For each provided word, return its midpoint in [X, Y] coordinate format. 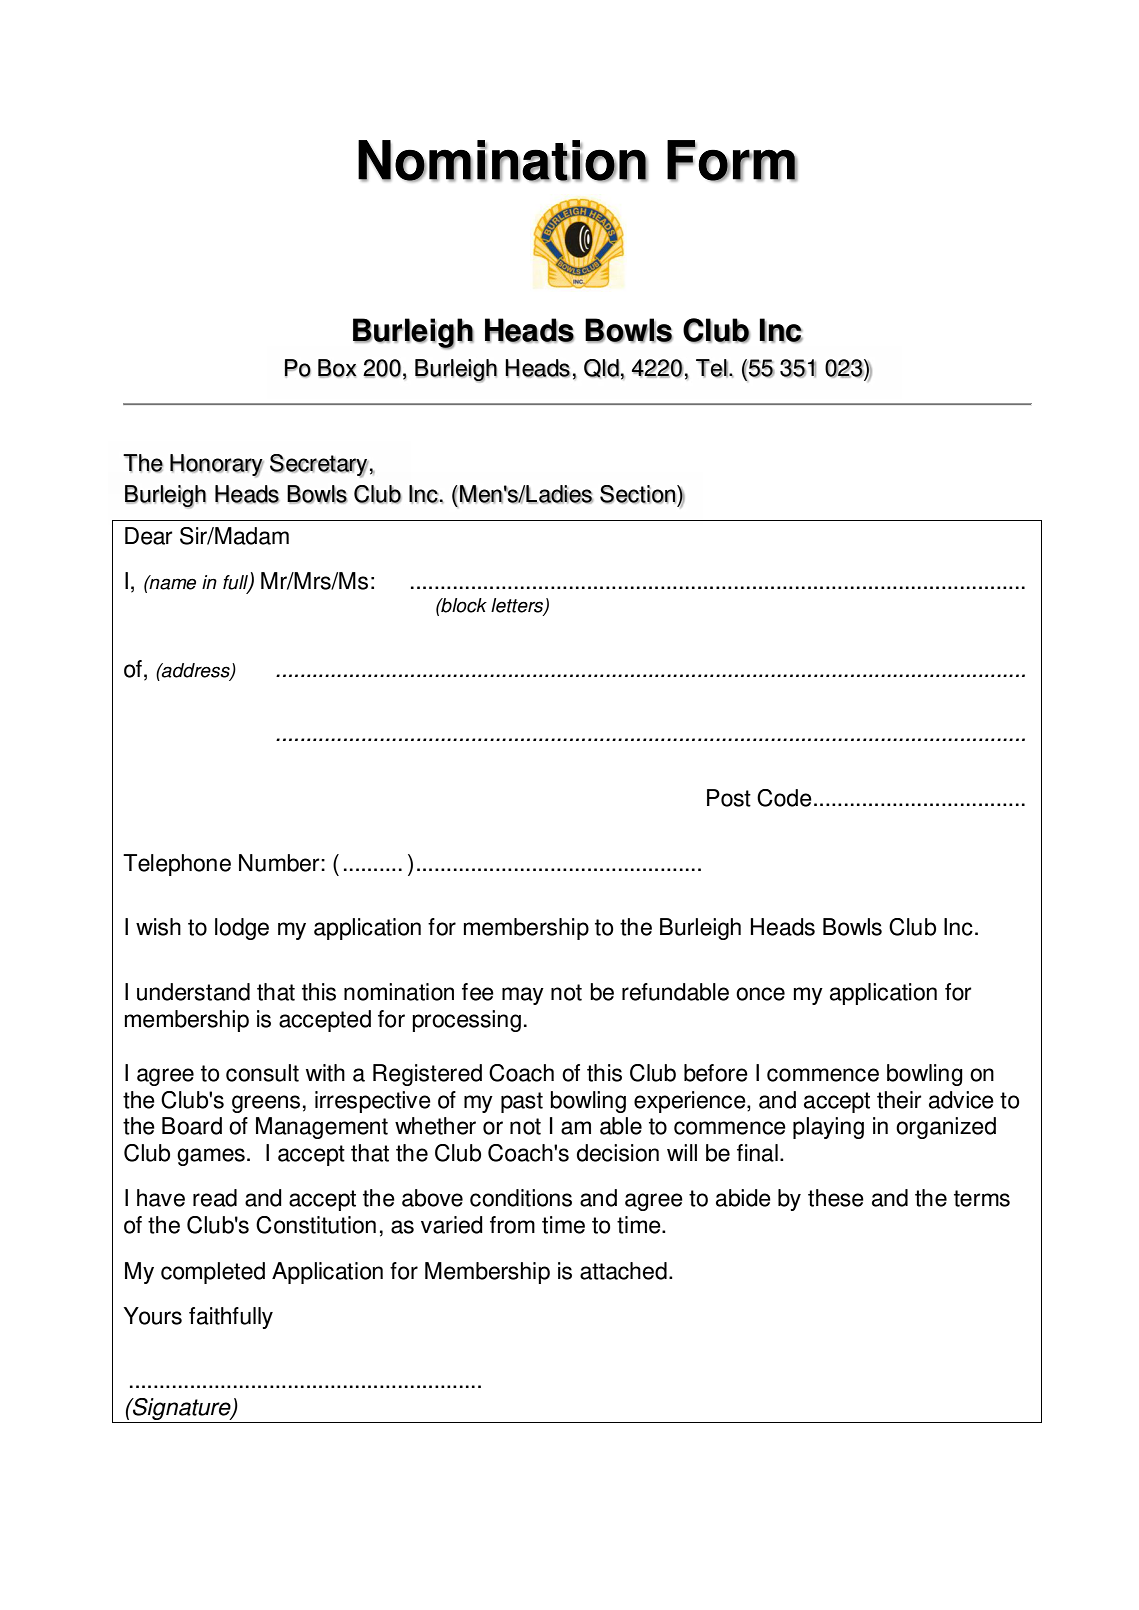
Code [784, 798]
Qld [601, 368]
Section [638, 494]
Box [337, 368]
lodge [242, 929]
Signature [182, 1410]
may [523, 996]
